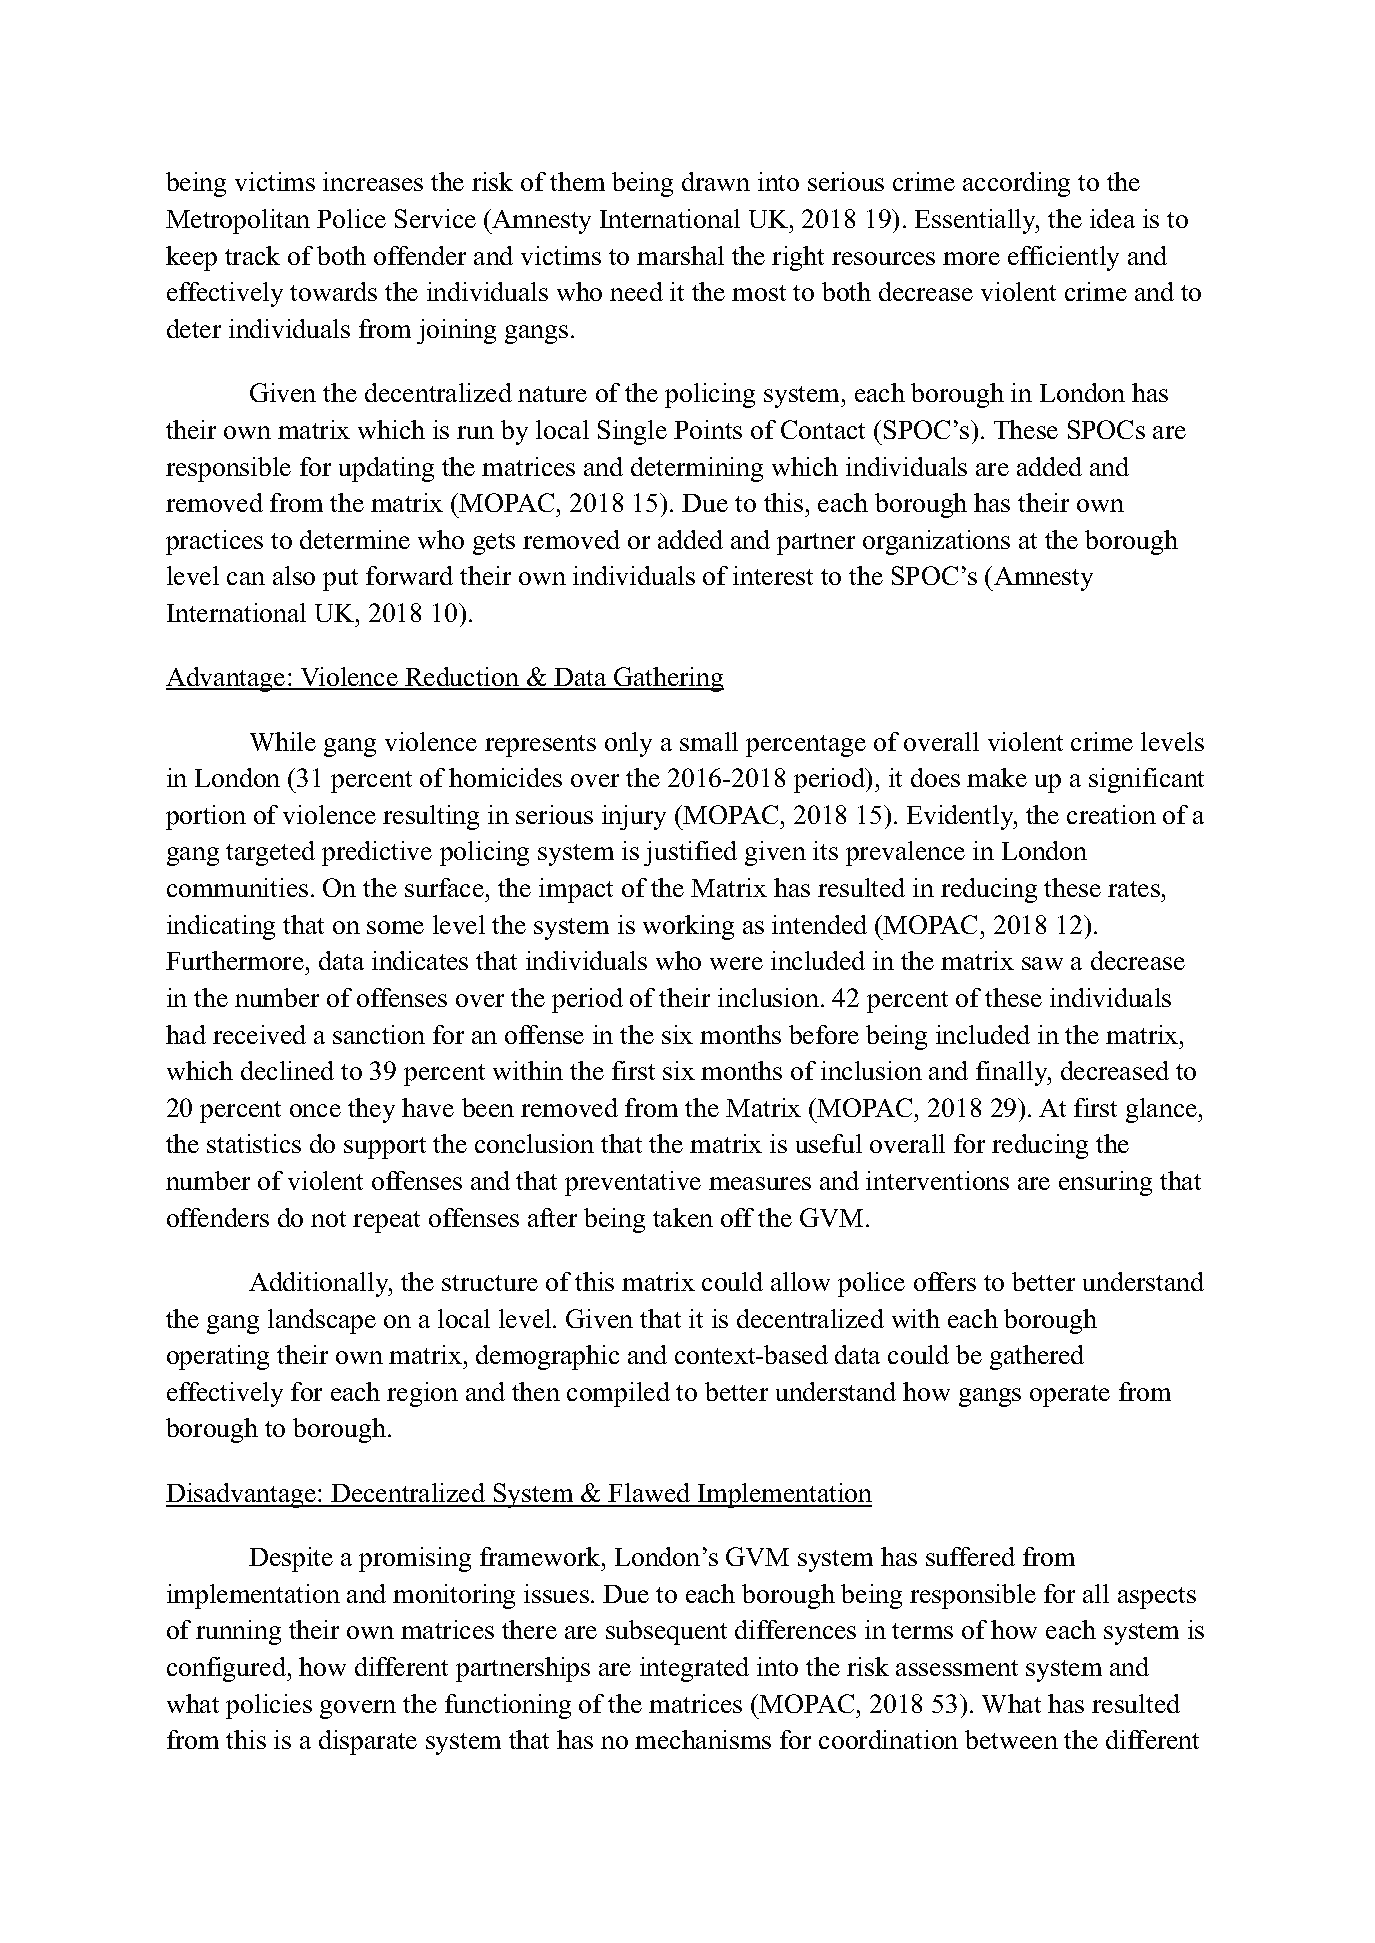 The width and height of the image is (1375, 1943). What do you see at coordinates (680, 255) in the image?
I see `marshal` at bounding box center [680, 255].
